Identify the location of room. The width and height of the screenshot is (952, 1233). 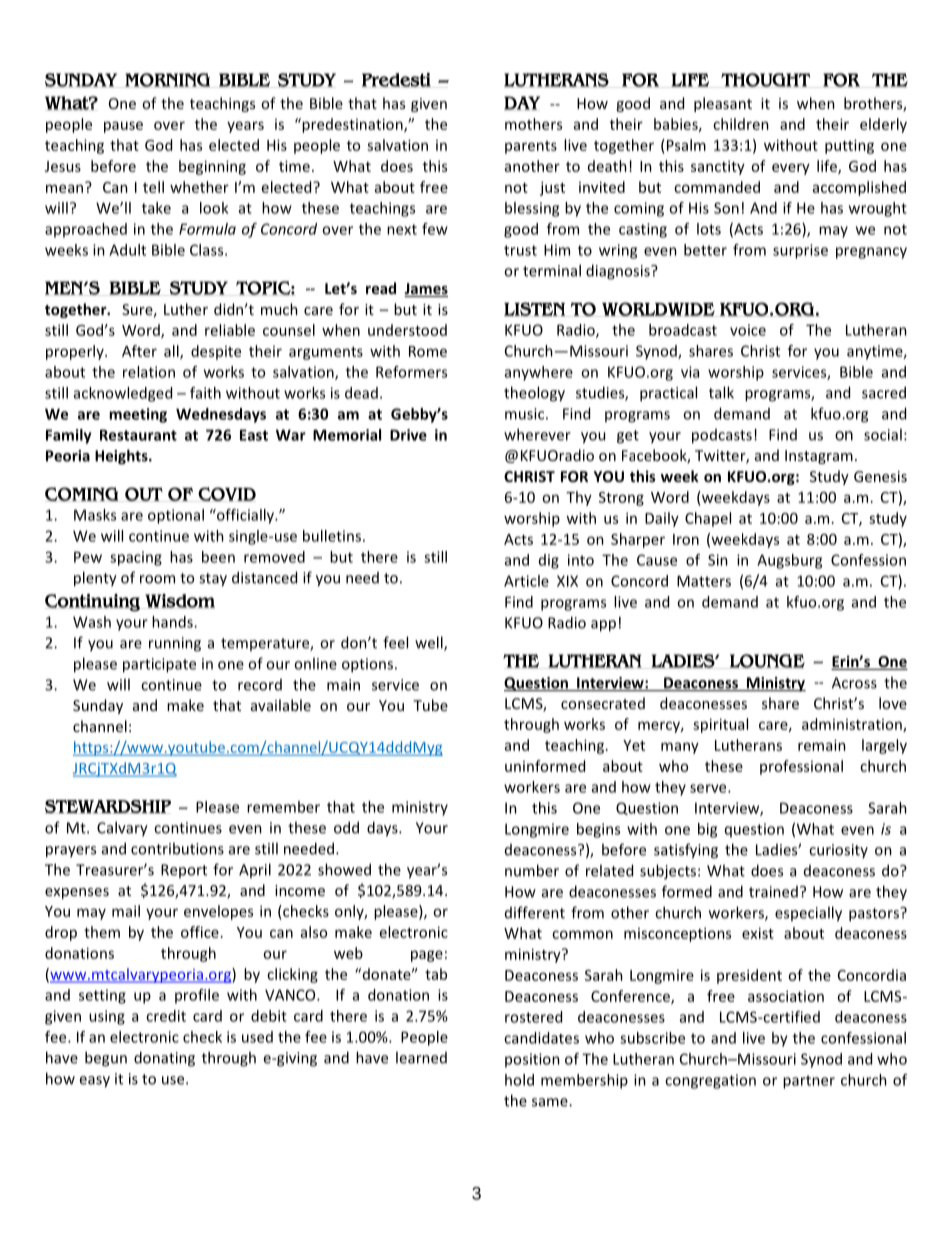
(157, 579).
